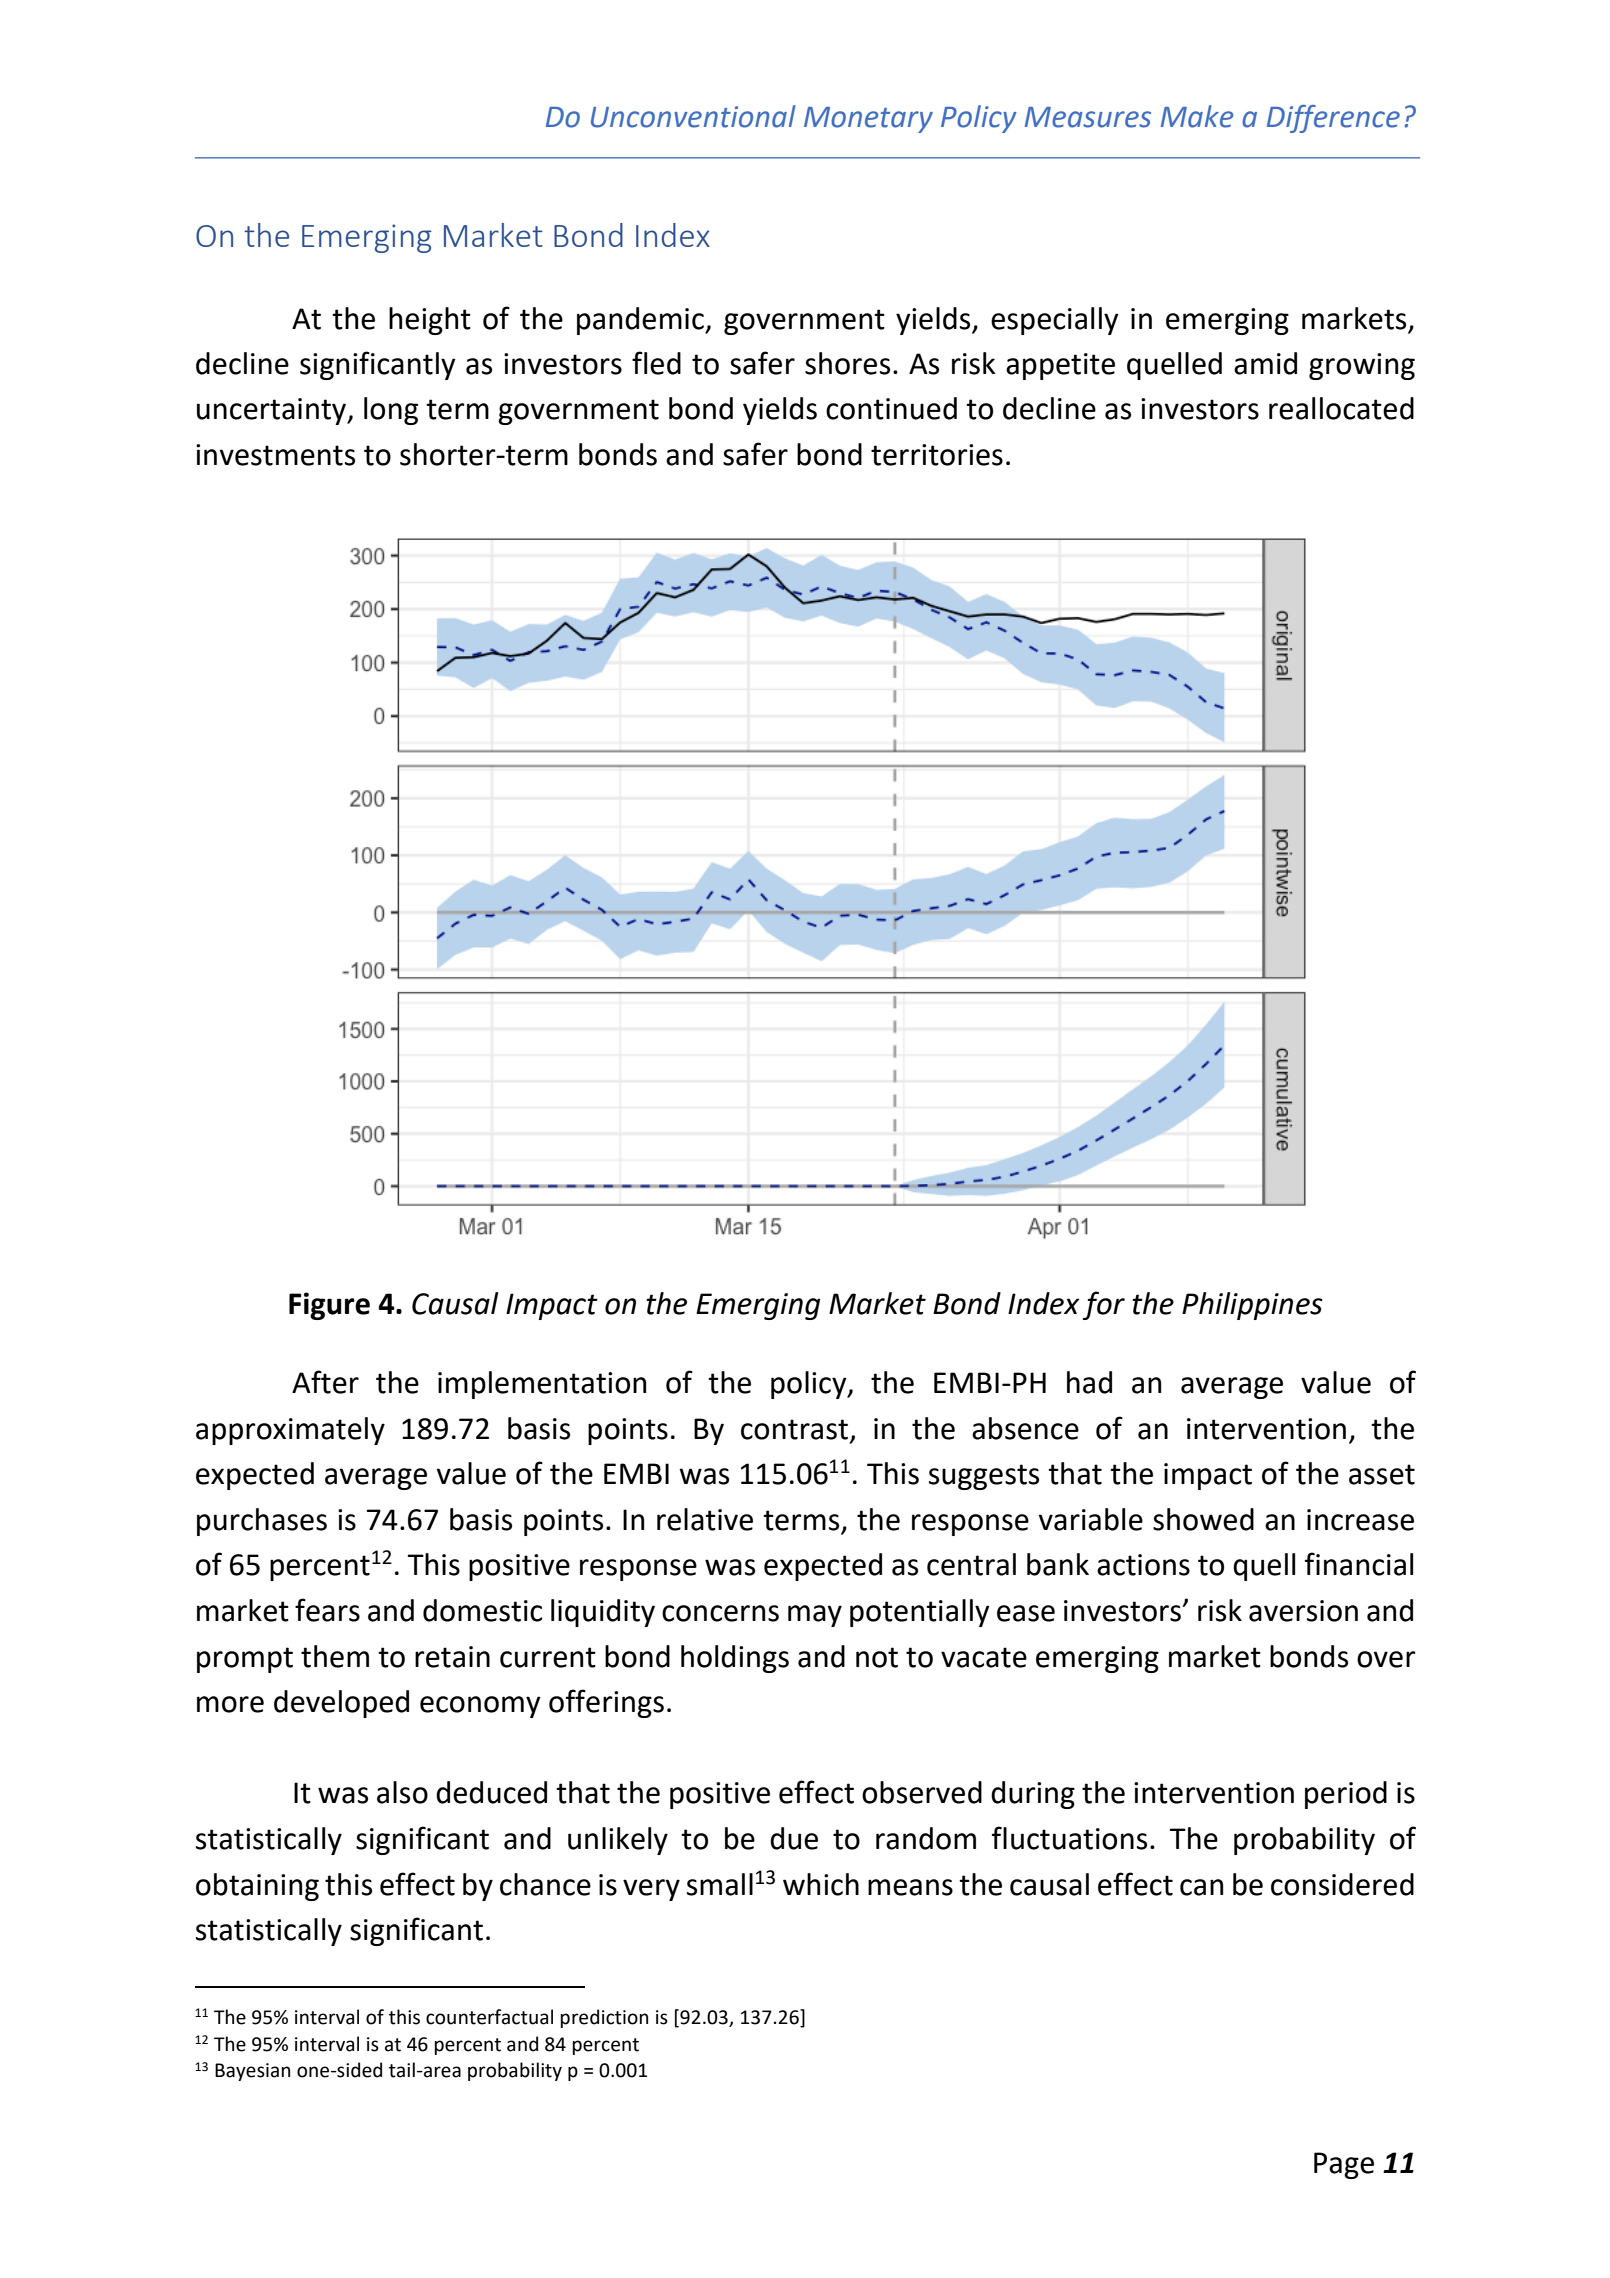  I want to click on prediction, so click(604, 2018).
